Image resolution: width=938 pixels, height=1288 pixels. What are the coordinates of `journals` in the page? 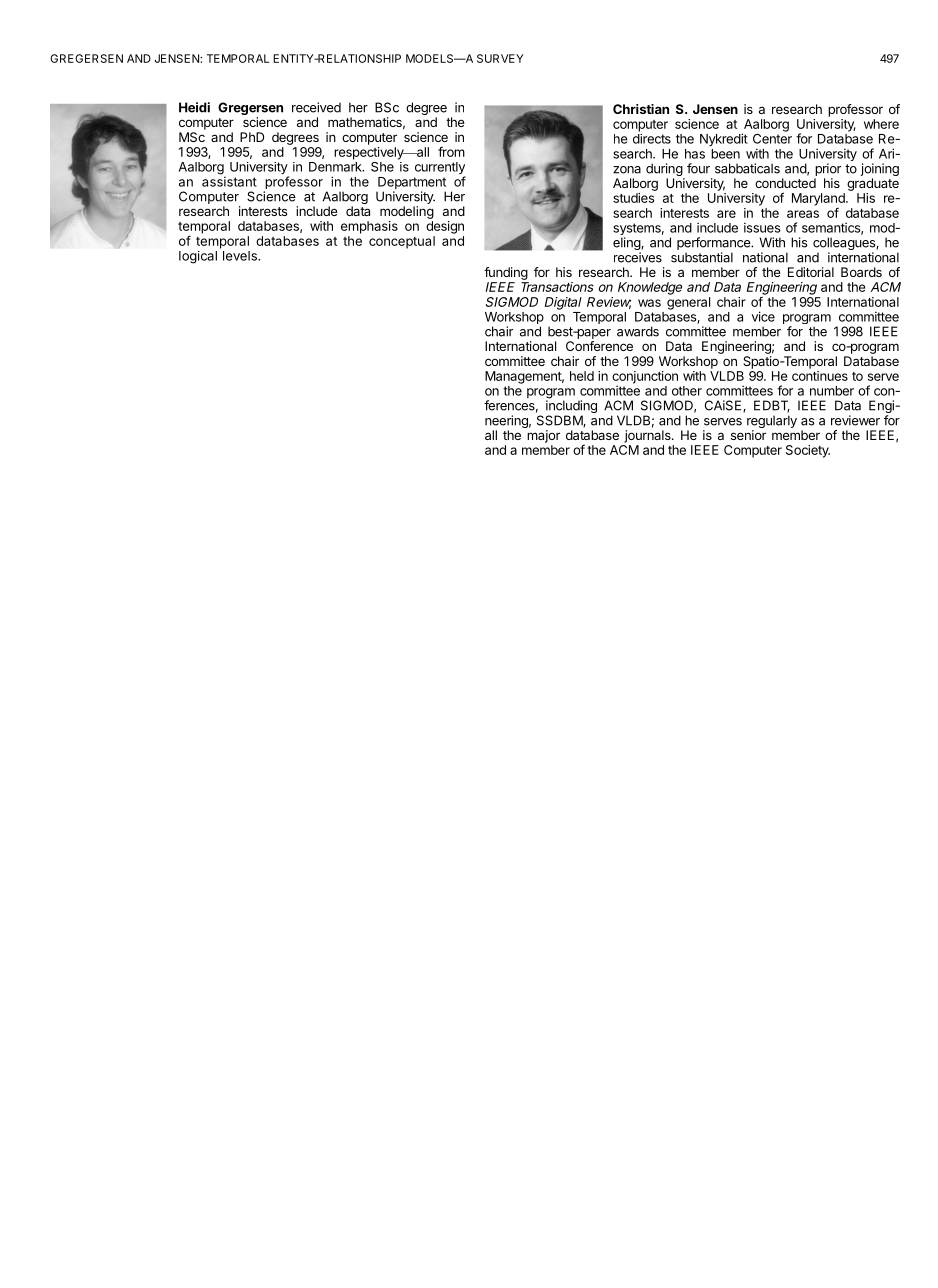 It's located at (648, 436).
